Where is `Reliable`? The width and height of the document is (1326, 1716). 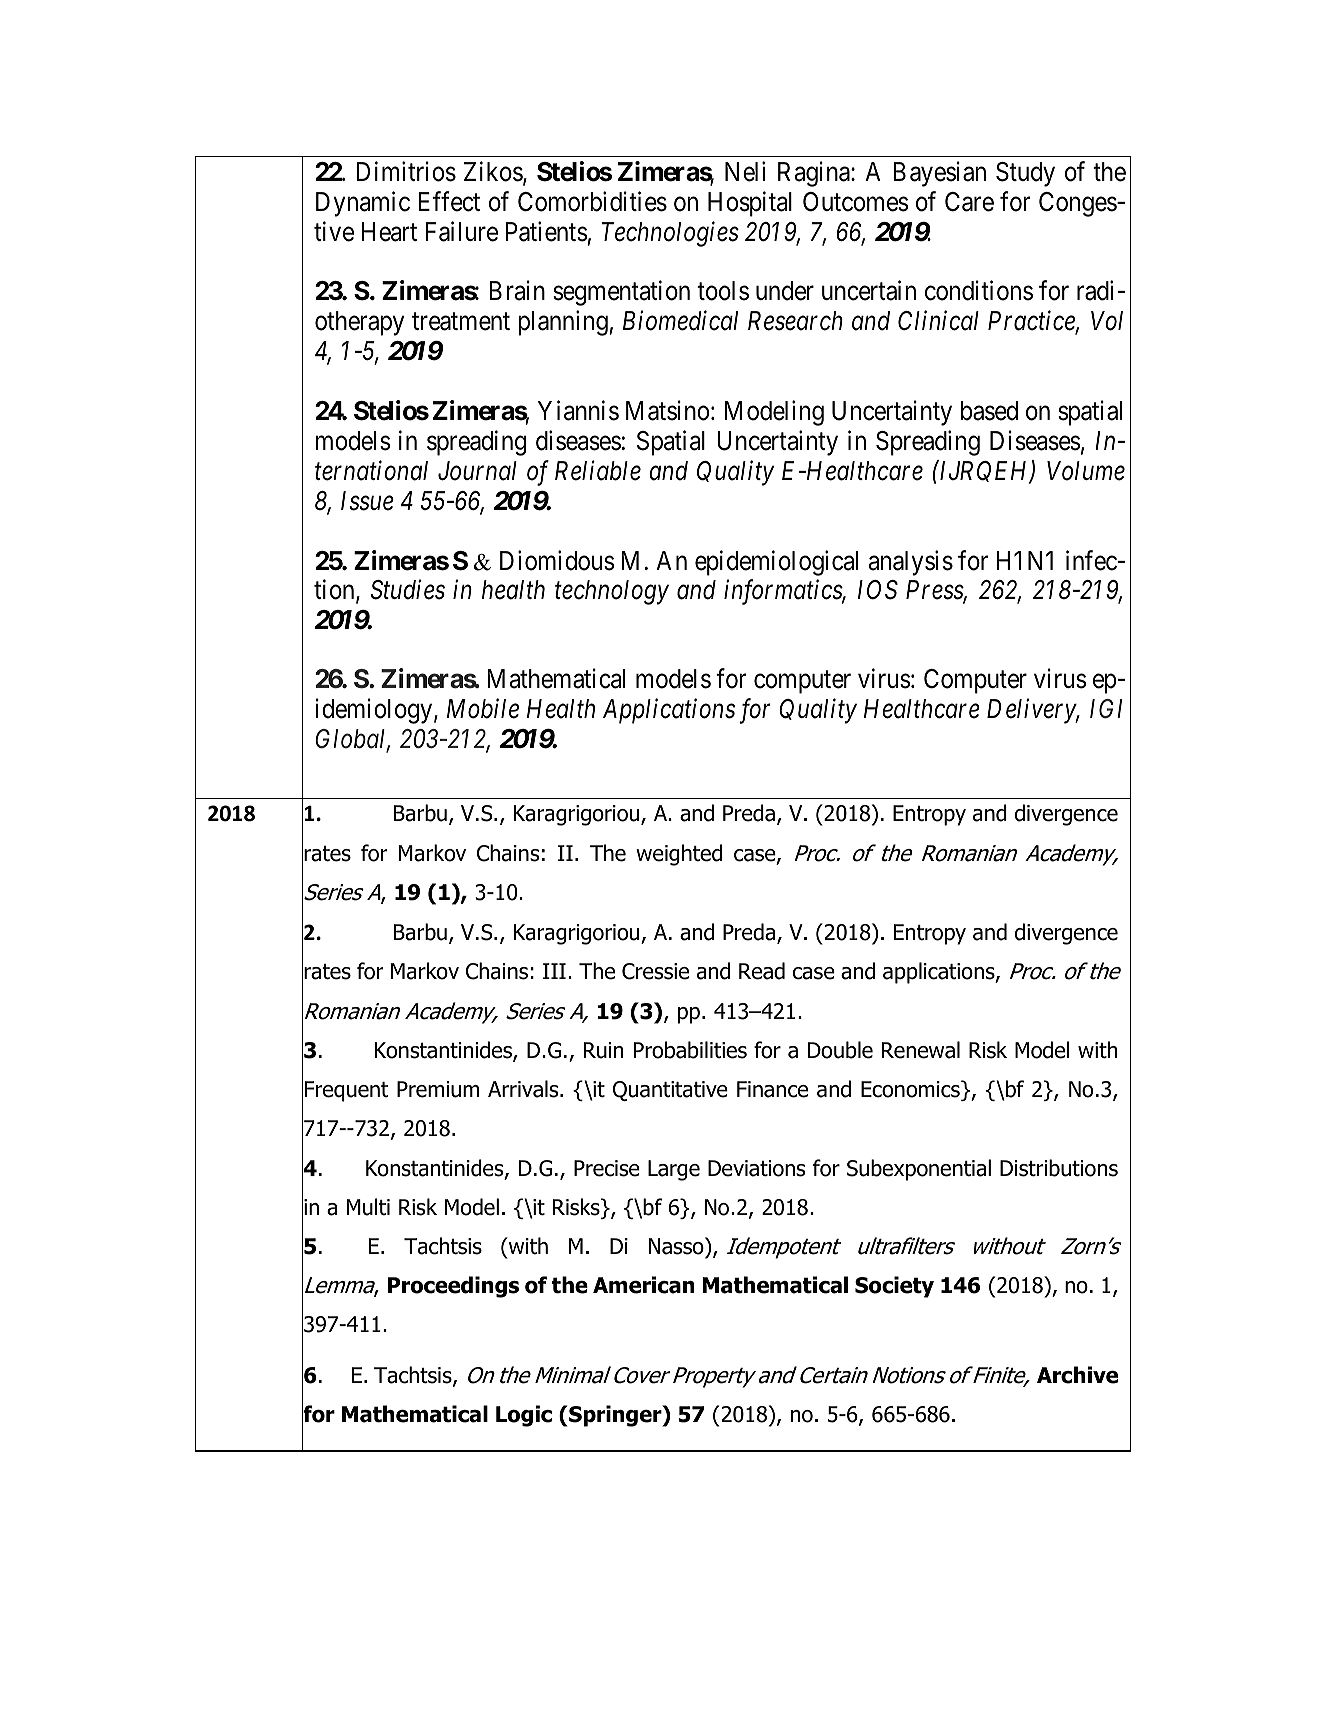 Reliable is located at coordinates (598, 470).
